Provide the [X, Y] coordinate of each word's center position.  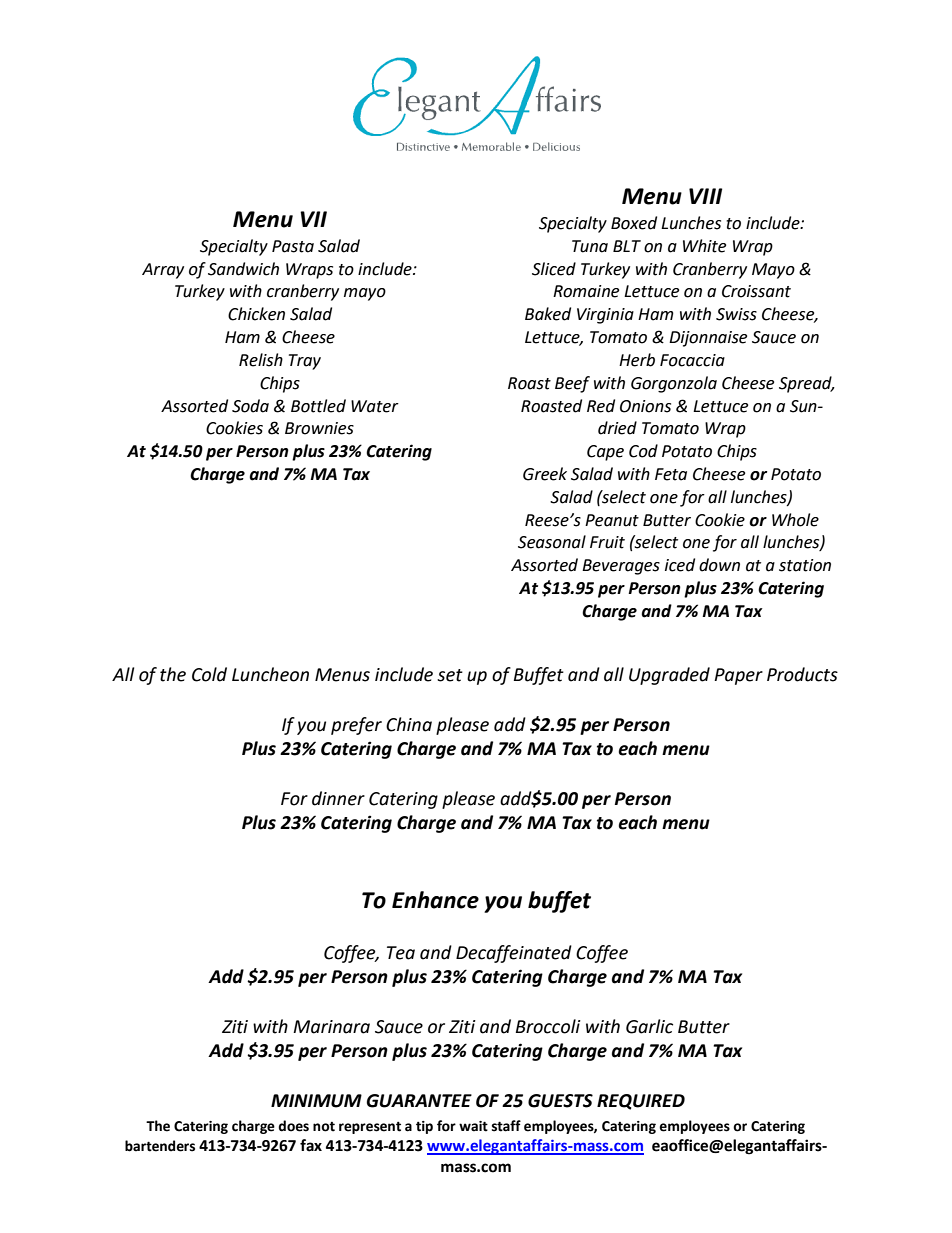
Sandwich [243, 269]
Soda [250, 406]
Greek [545, 474]
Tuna [590, 246]
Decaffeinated [514, 954]
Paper [738, 676]
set [450, 675]
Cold [209, 674]
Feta [671, 474]
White [704, 246]
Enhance [435, 900]
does [293, 1126]
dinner [338, 798]
